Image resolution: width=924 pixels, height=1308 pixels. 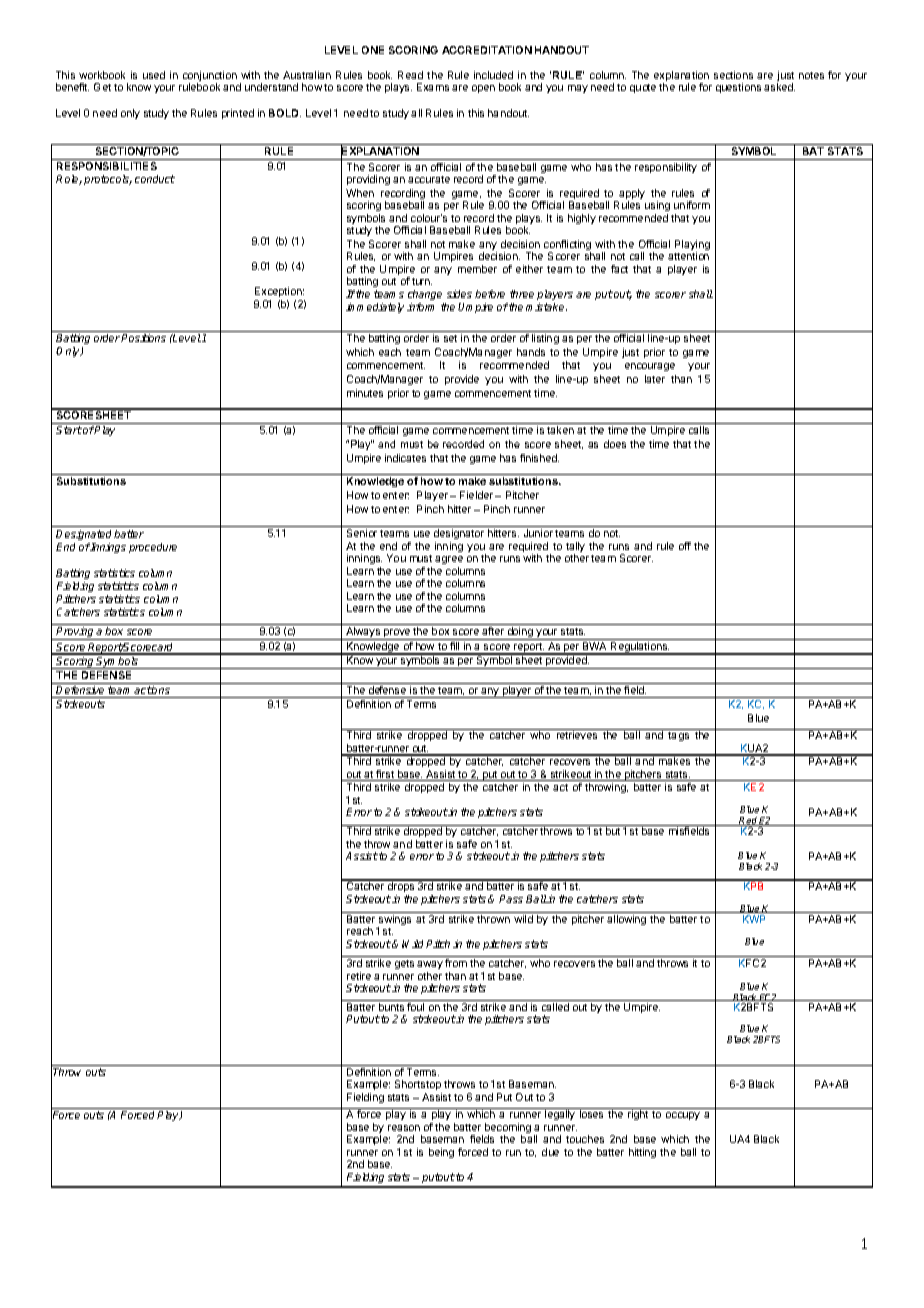 I want to click on reason, so click(x=404, y=1128).
